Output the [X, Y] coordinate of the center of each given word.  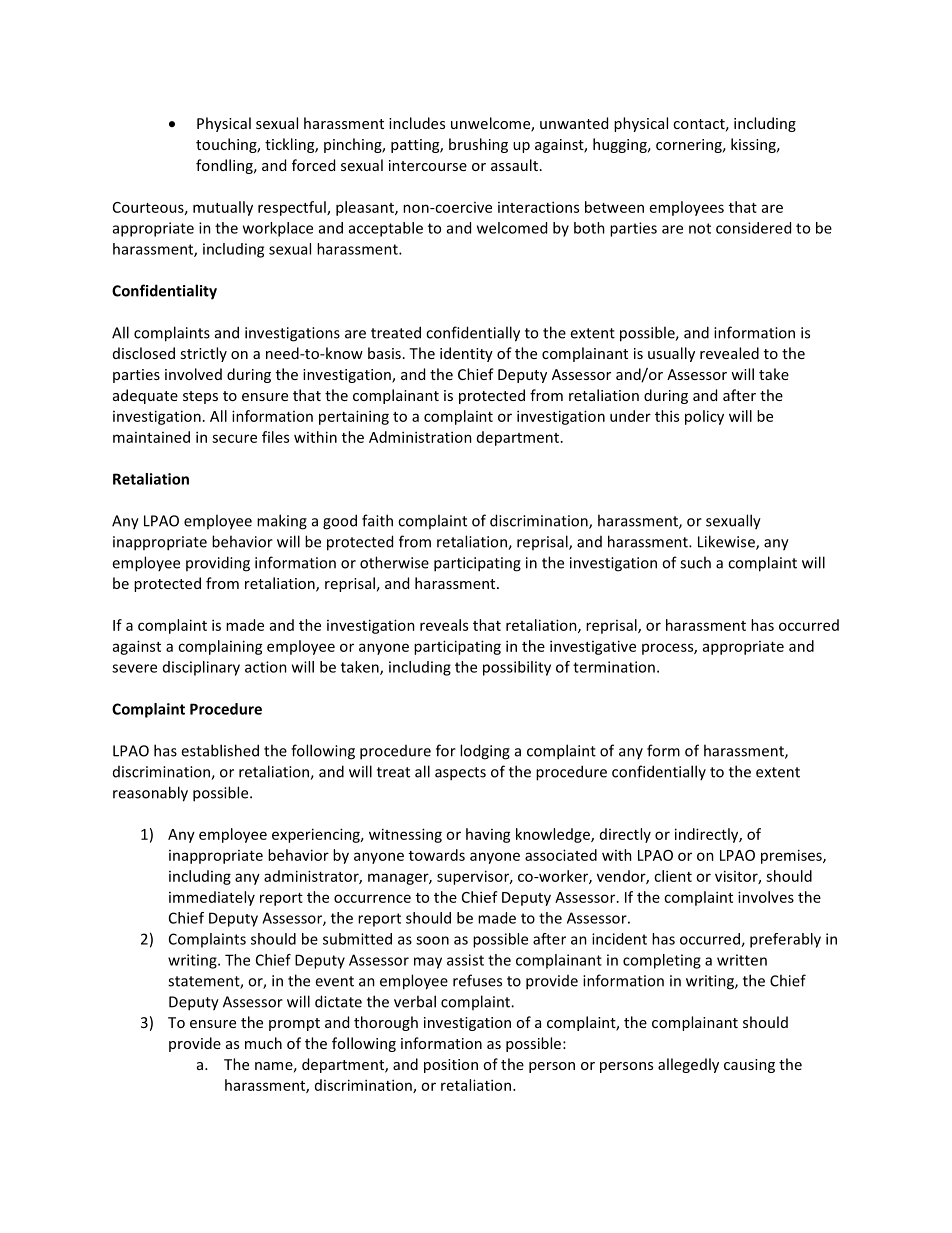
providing [218, 564]
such [695, 562]
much [263, 1043]
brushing [478, 145]
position [451, 1066]
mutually [223, 208]
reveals [444, 625]
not [700, 228]
